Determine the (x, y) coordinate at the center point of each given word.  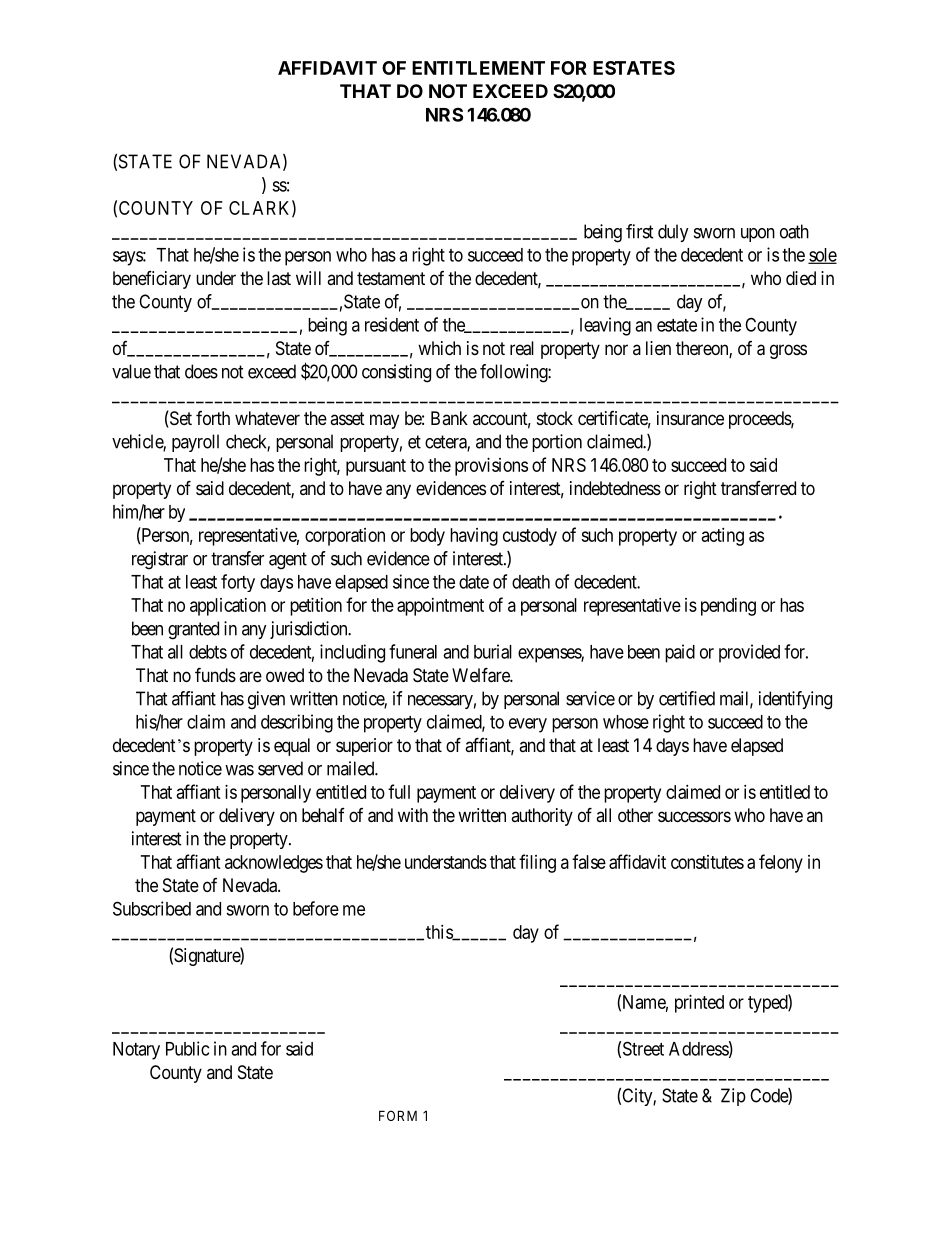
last (279, 278)
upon (758, 235)
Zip (733, 1097)
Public (187, 1048)
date (474, 582)
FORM (398, 1115)
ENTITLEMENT (478, 68)
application (228, 607)
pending (728, 607)
